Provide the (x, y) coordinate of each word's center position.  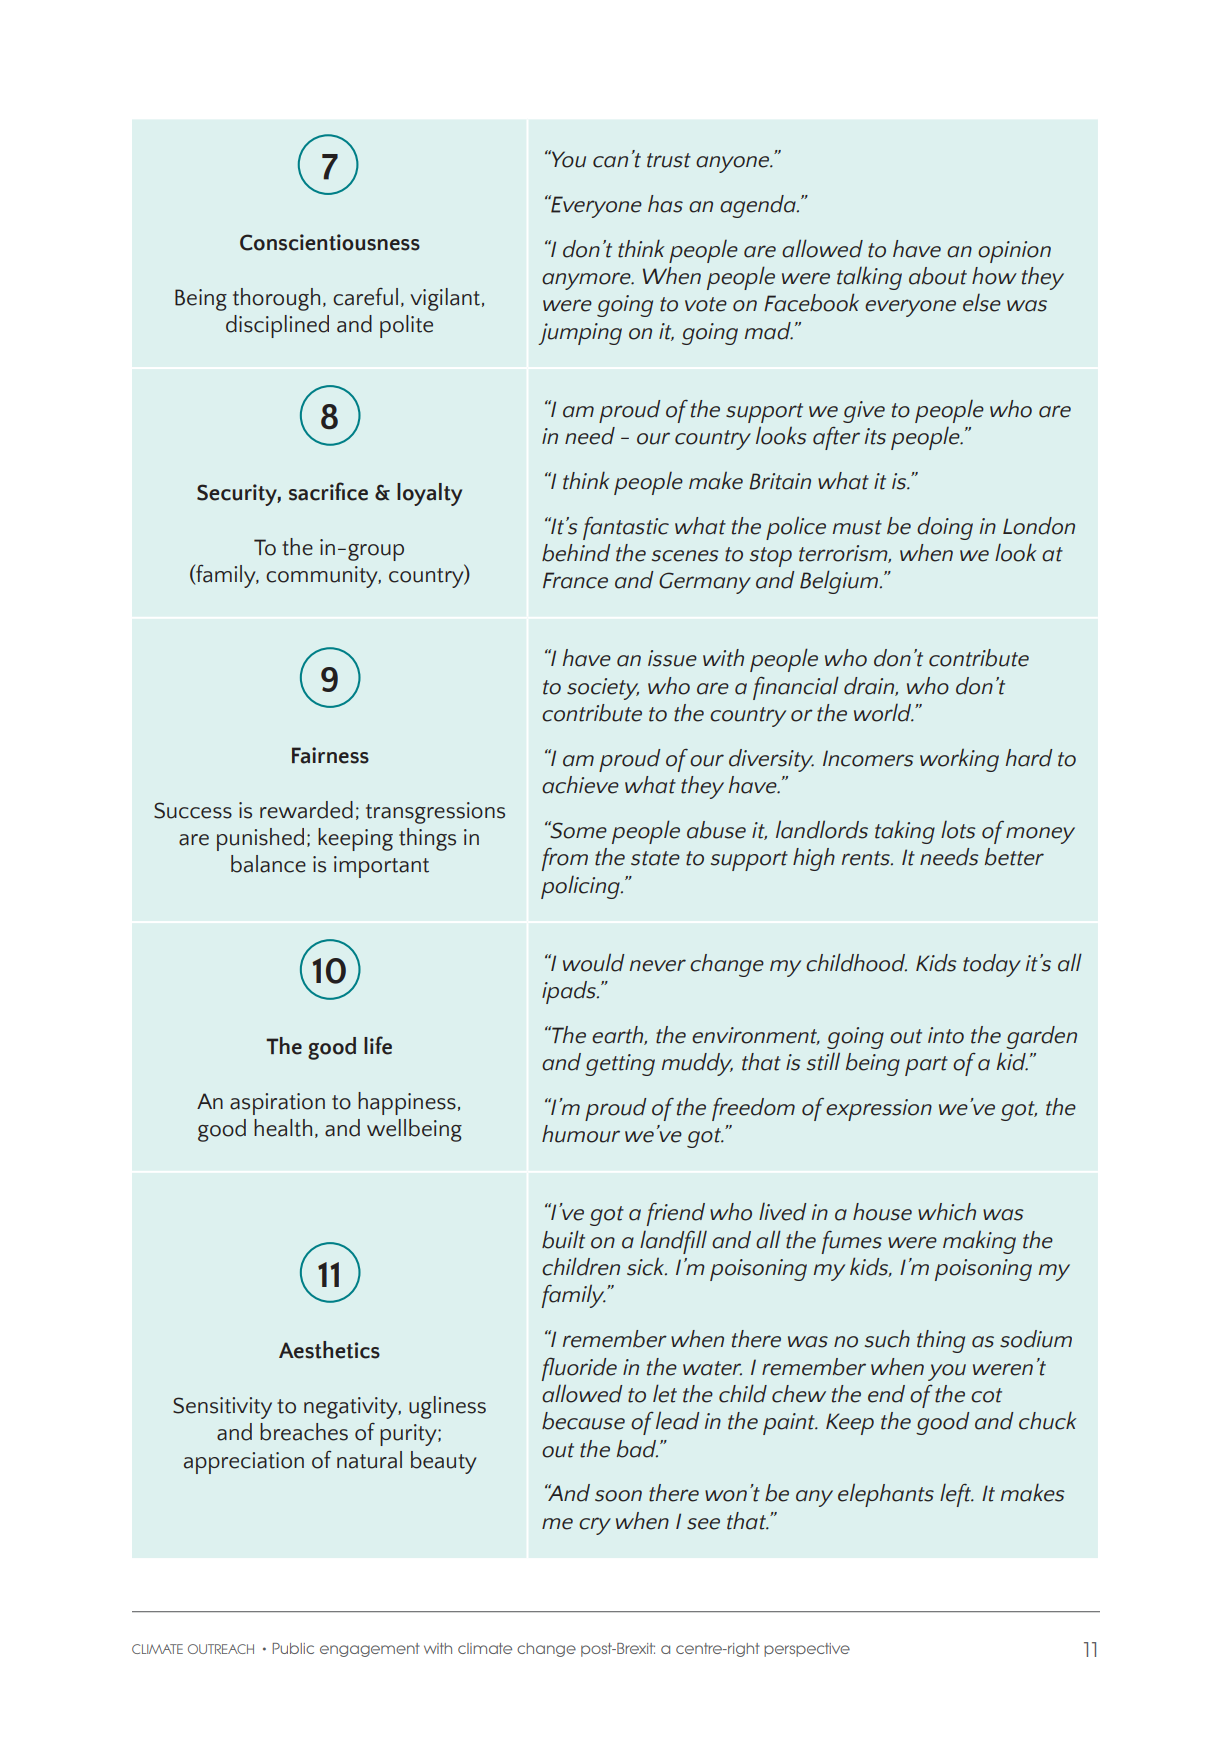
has (665, 204)
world (884, 713)
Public (293, 1648)
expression (879, 1110)
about (938, 276)
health (283, 1128)
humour (581, 1134)
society (603, 689)
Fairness (330, 755)
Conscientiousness (330, 242)
